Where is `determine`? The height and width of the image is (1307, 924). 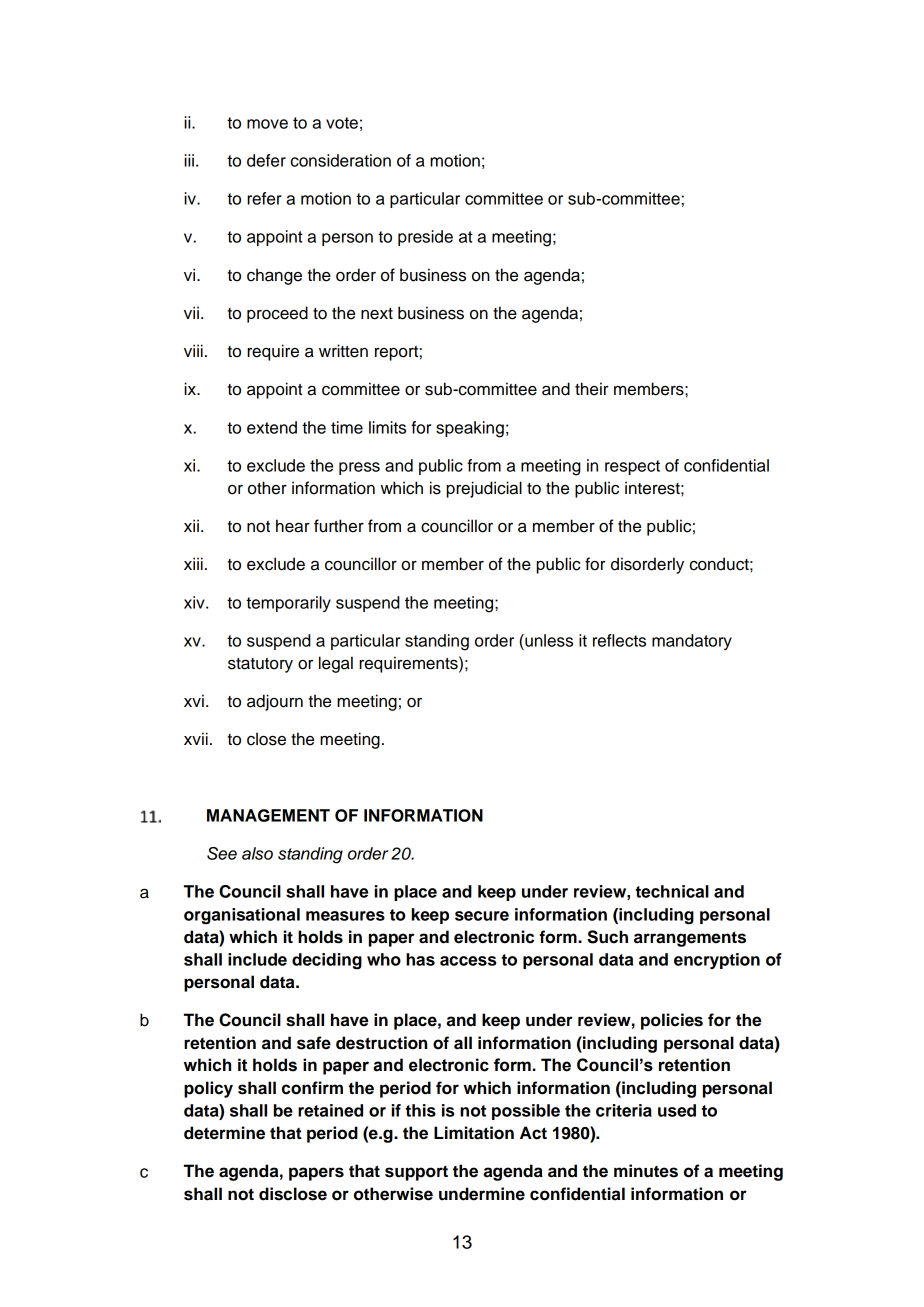
determine is located at coordinates (224, 1133).
